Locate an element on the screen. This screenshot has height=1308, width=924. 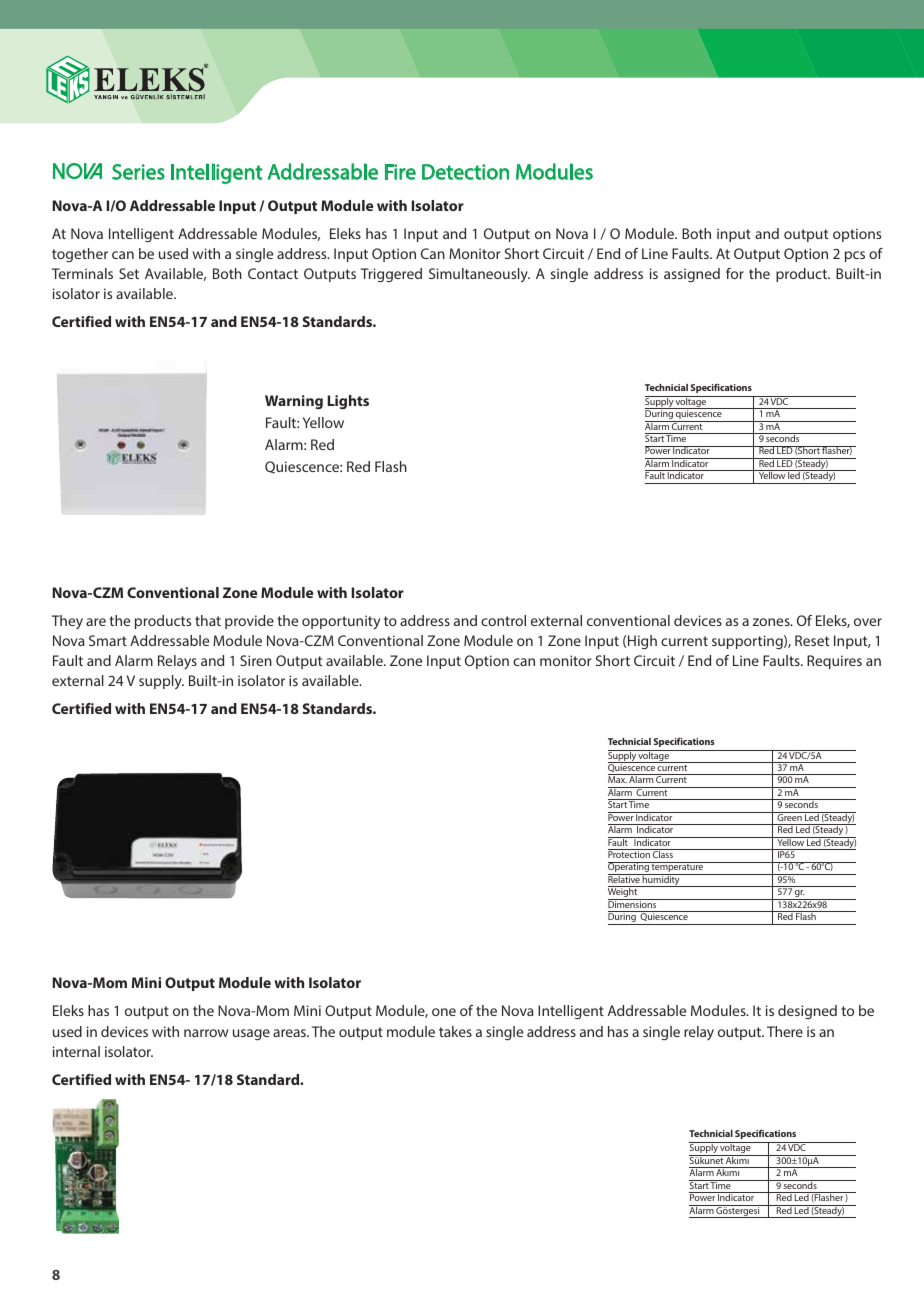
Series is located at coordinates (138, 172).
